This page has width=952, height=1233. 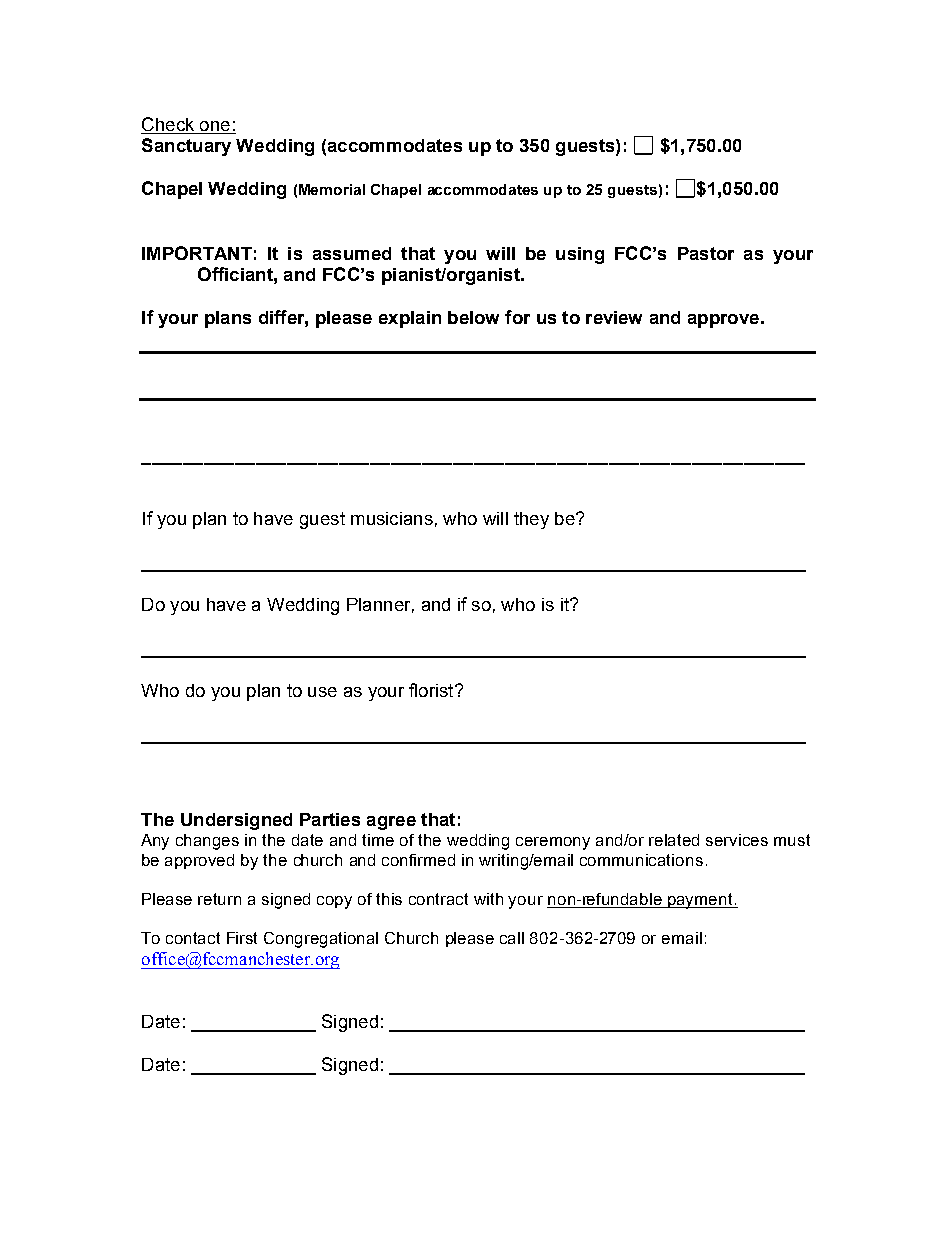 What do you see at coordinates (219, 899) in the page?
I see `return` at bounding box center [219, 899].
